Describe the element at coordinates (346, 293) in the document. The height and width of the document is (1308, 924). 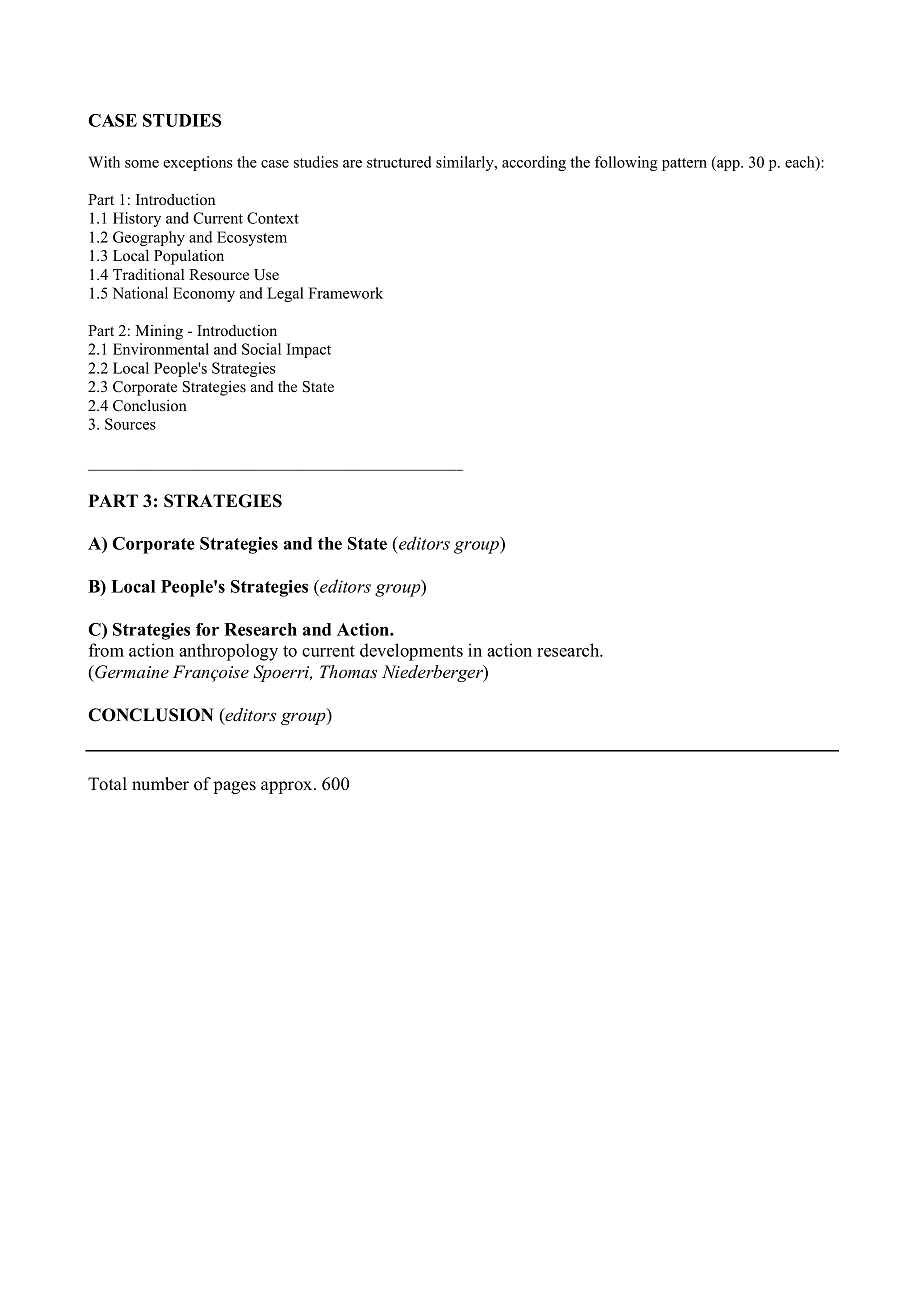
I see `Framework` at that location.
